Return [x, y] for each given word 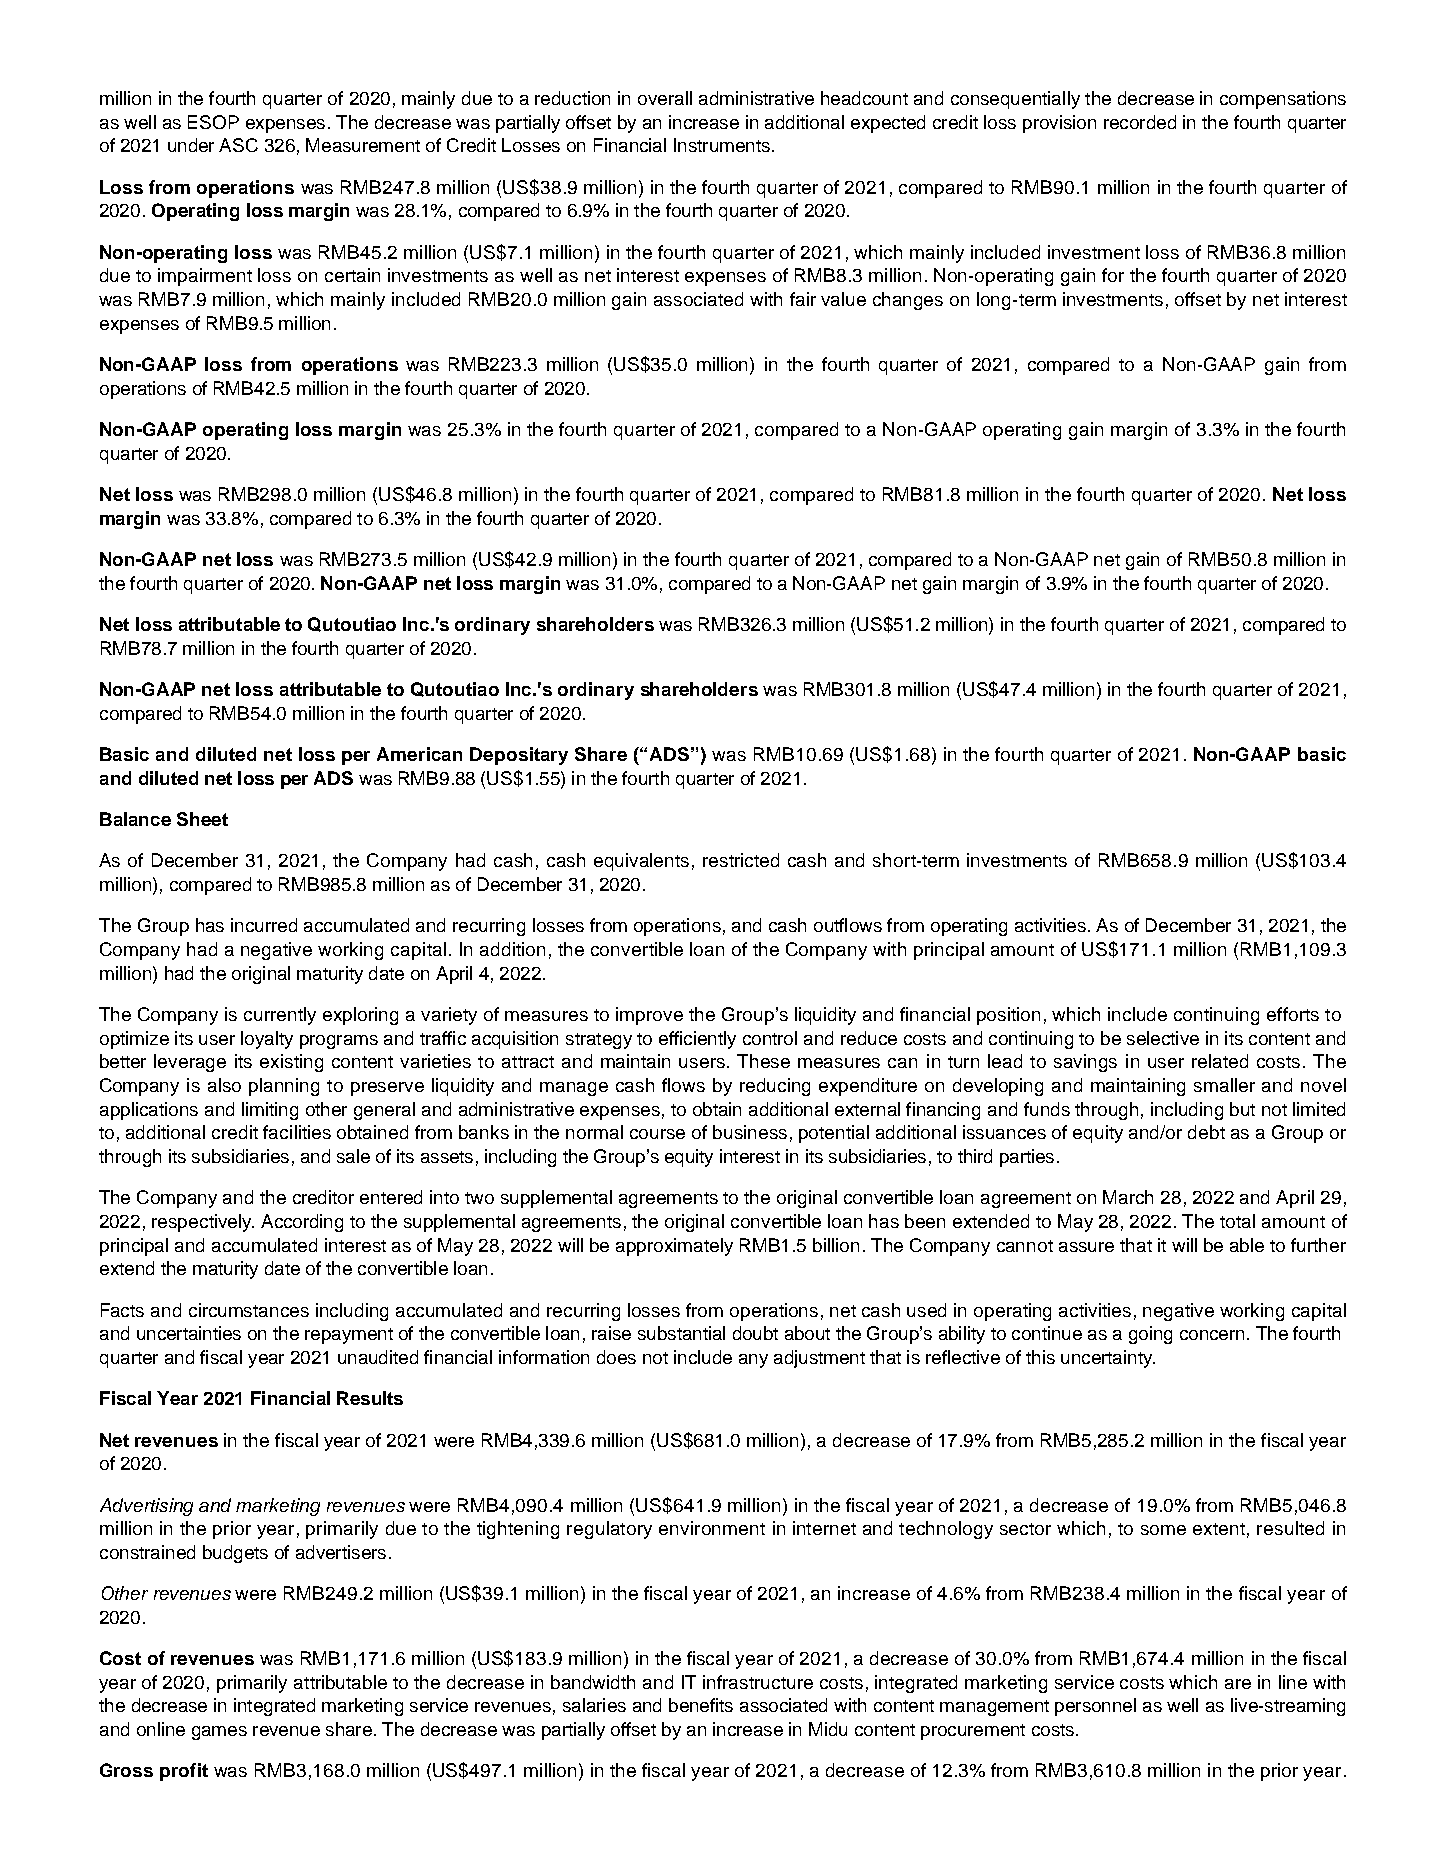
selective [1163, 1038]
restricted [741, 860]
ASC [238, 145]
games [219, 1733]
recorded [1140, 122]
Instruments [722, 145]
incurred [264, 925]
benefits [701, 1705]
